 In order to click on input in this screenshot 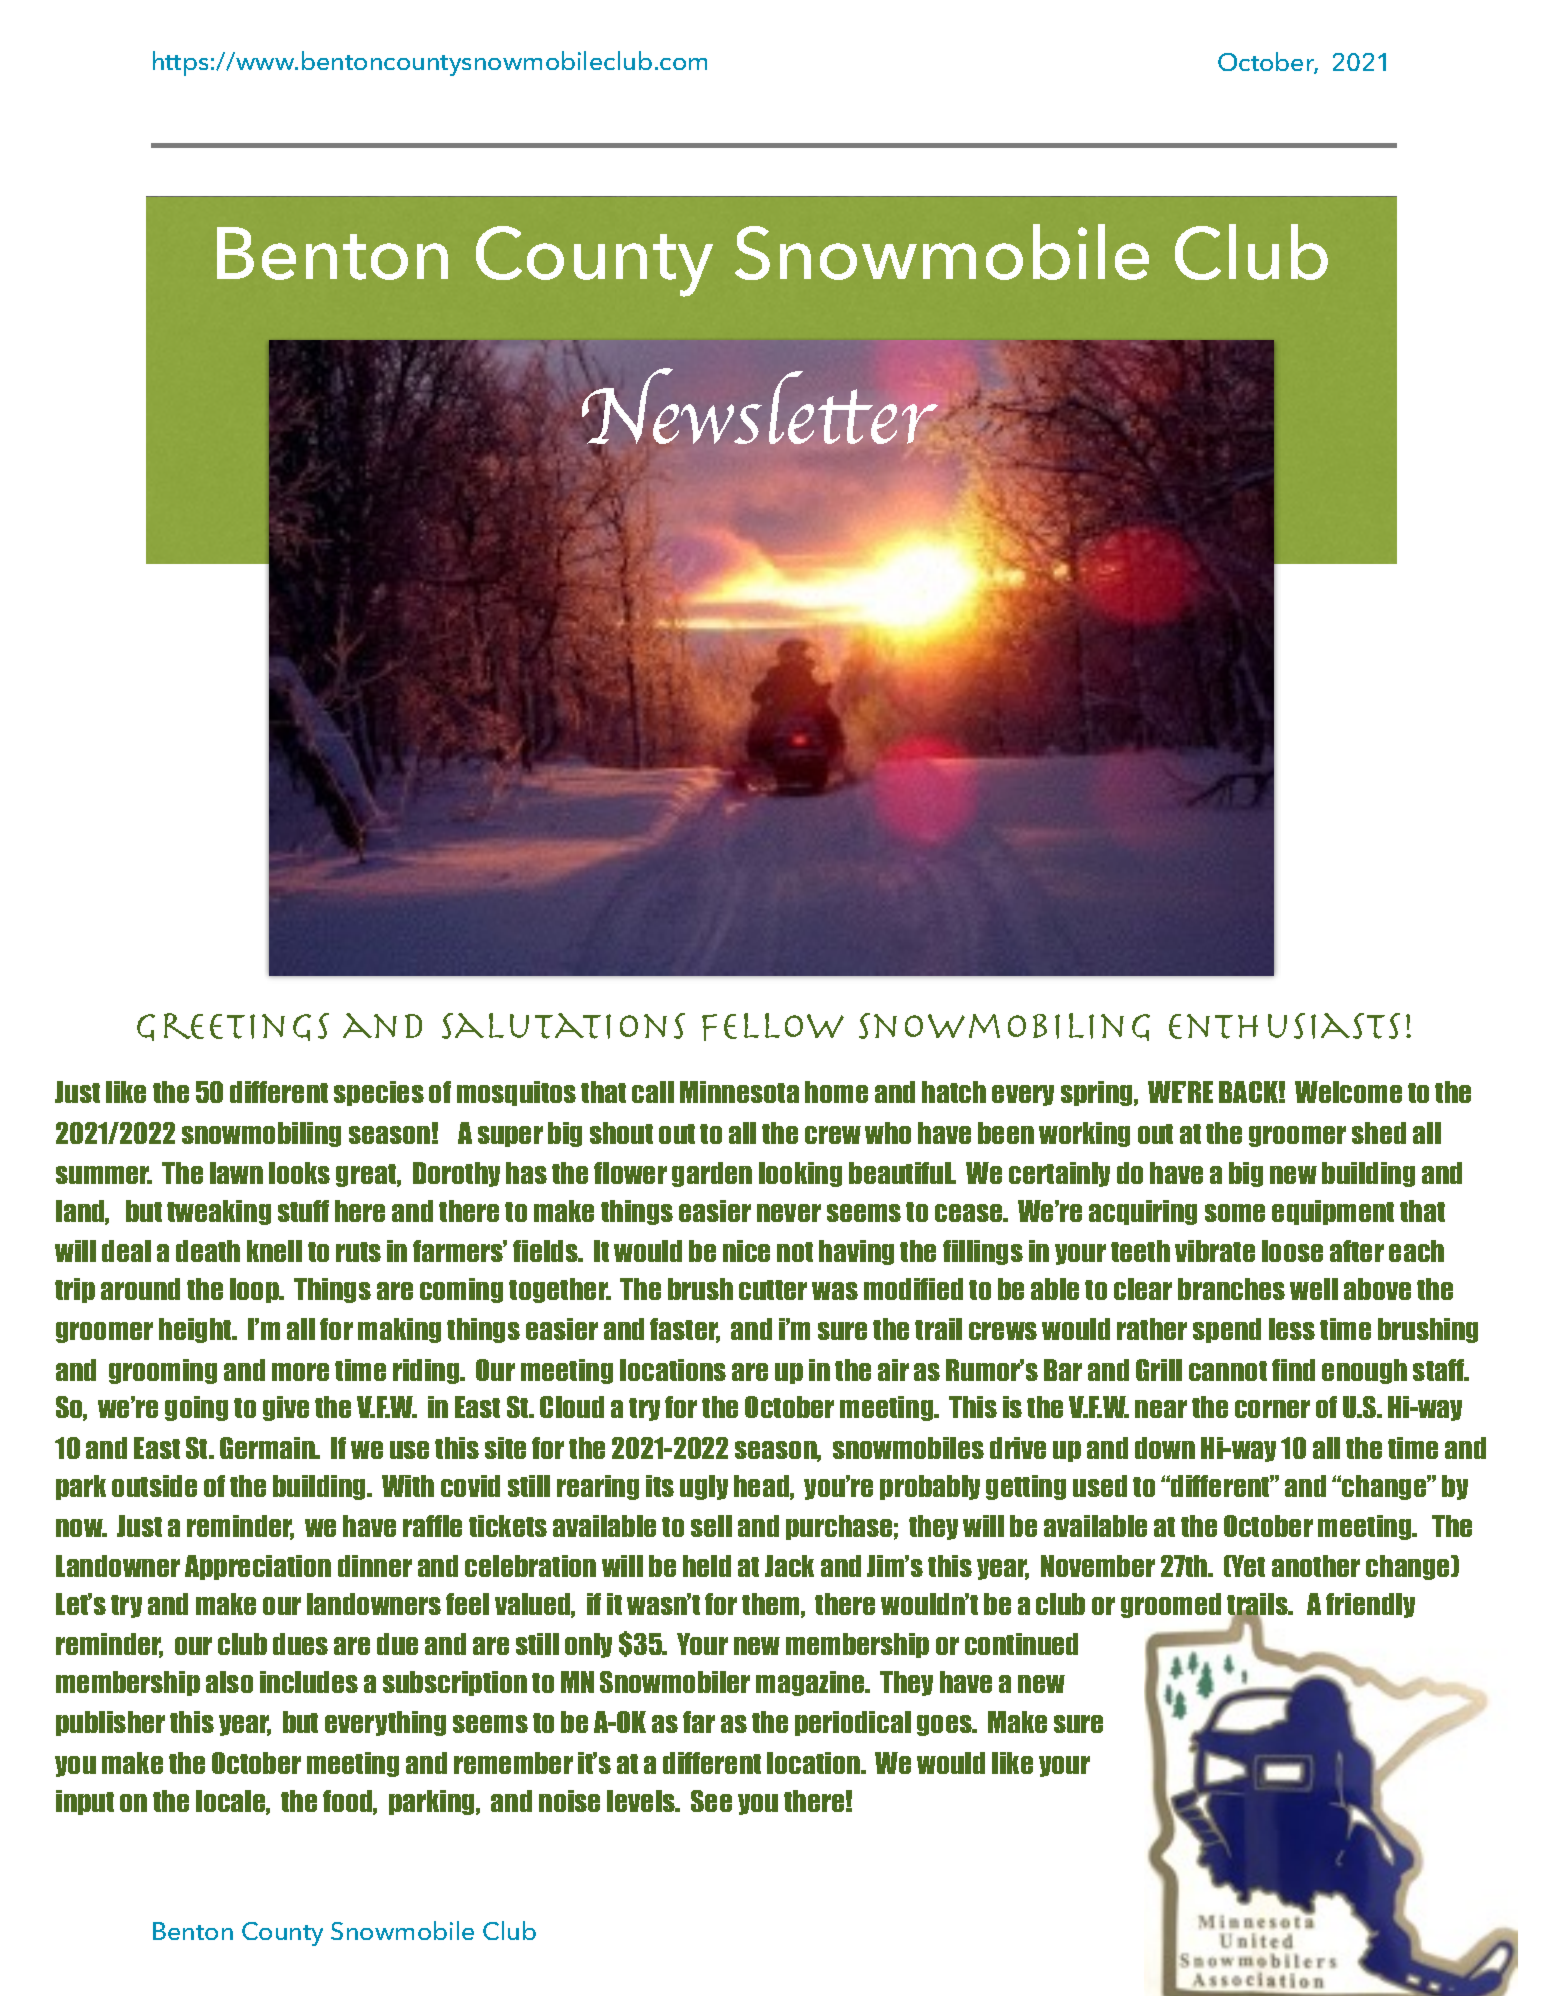, I will do `click(85, 1802)`.
